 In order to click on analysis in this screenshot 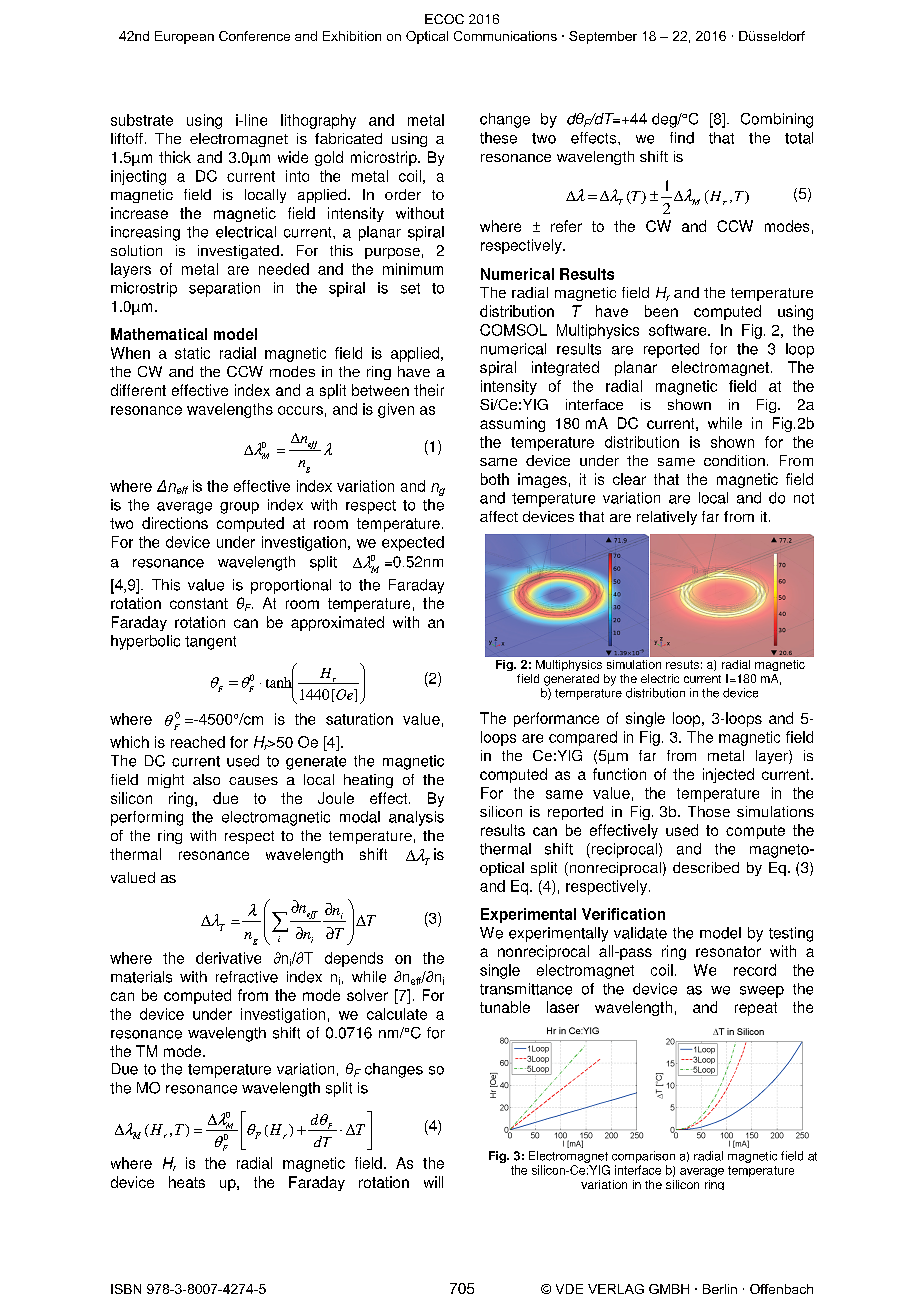, I will do `click(416, 818)`.
